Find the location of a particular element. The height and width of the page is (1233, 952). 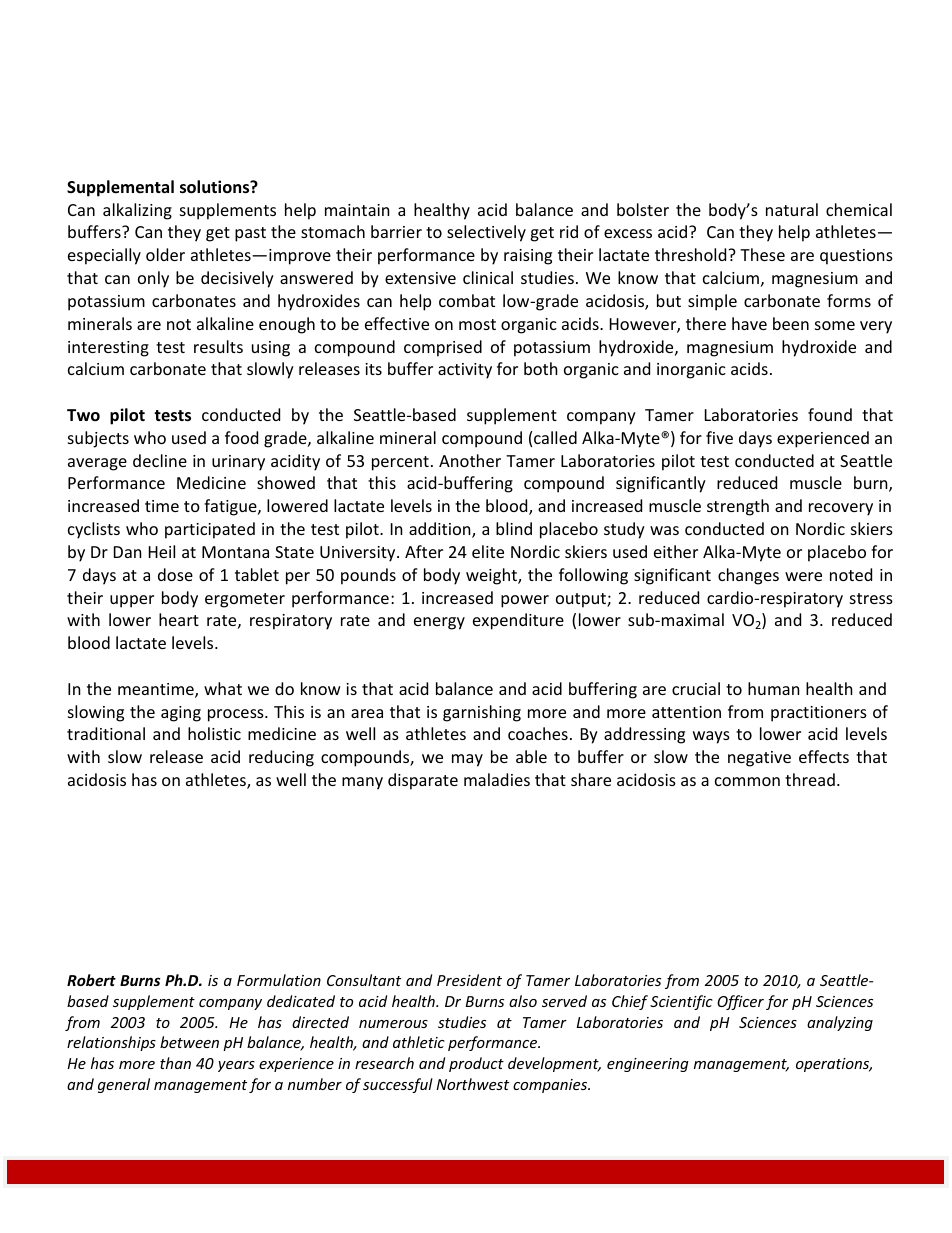

maladies is located at coordinates (497, 779).
